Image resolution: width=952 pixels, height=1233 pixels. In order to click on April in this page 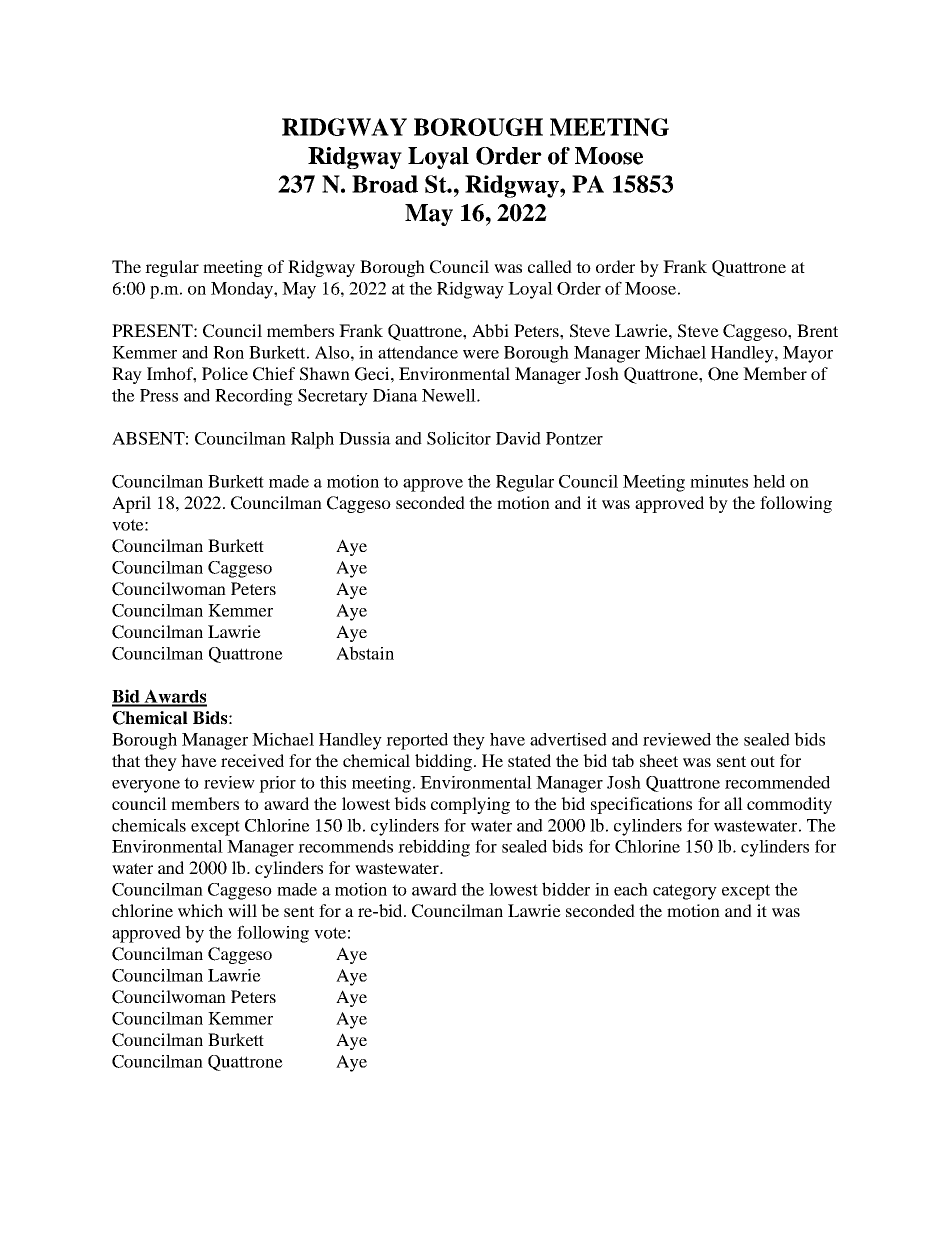, I will do `click(131, 504)`.
